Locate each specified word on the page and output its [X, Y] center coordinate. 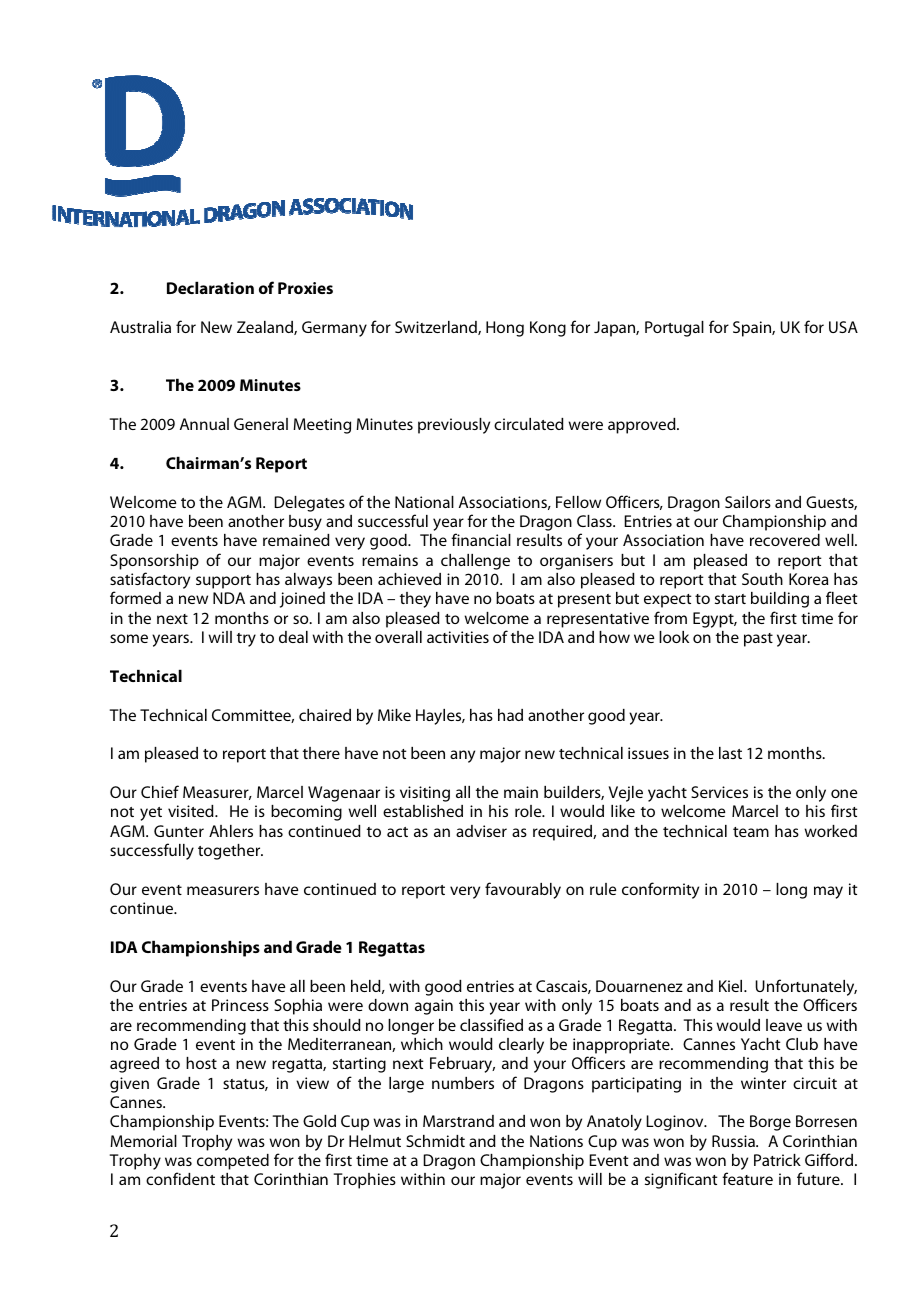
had [510, 715]
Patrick [777, 1160]
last [730, 753]
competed [233, 1162]
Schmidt [435, 1141]
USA [843, 327]
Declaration [210, 287]
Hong [505, 329]
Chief [160, 791]
